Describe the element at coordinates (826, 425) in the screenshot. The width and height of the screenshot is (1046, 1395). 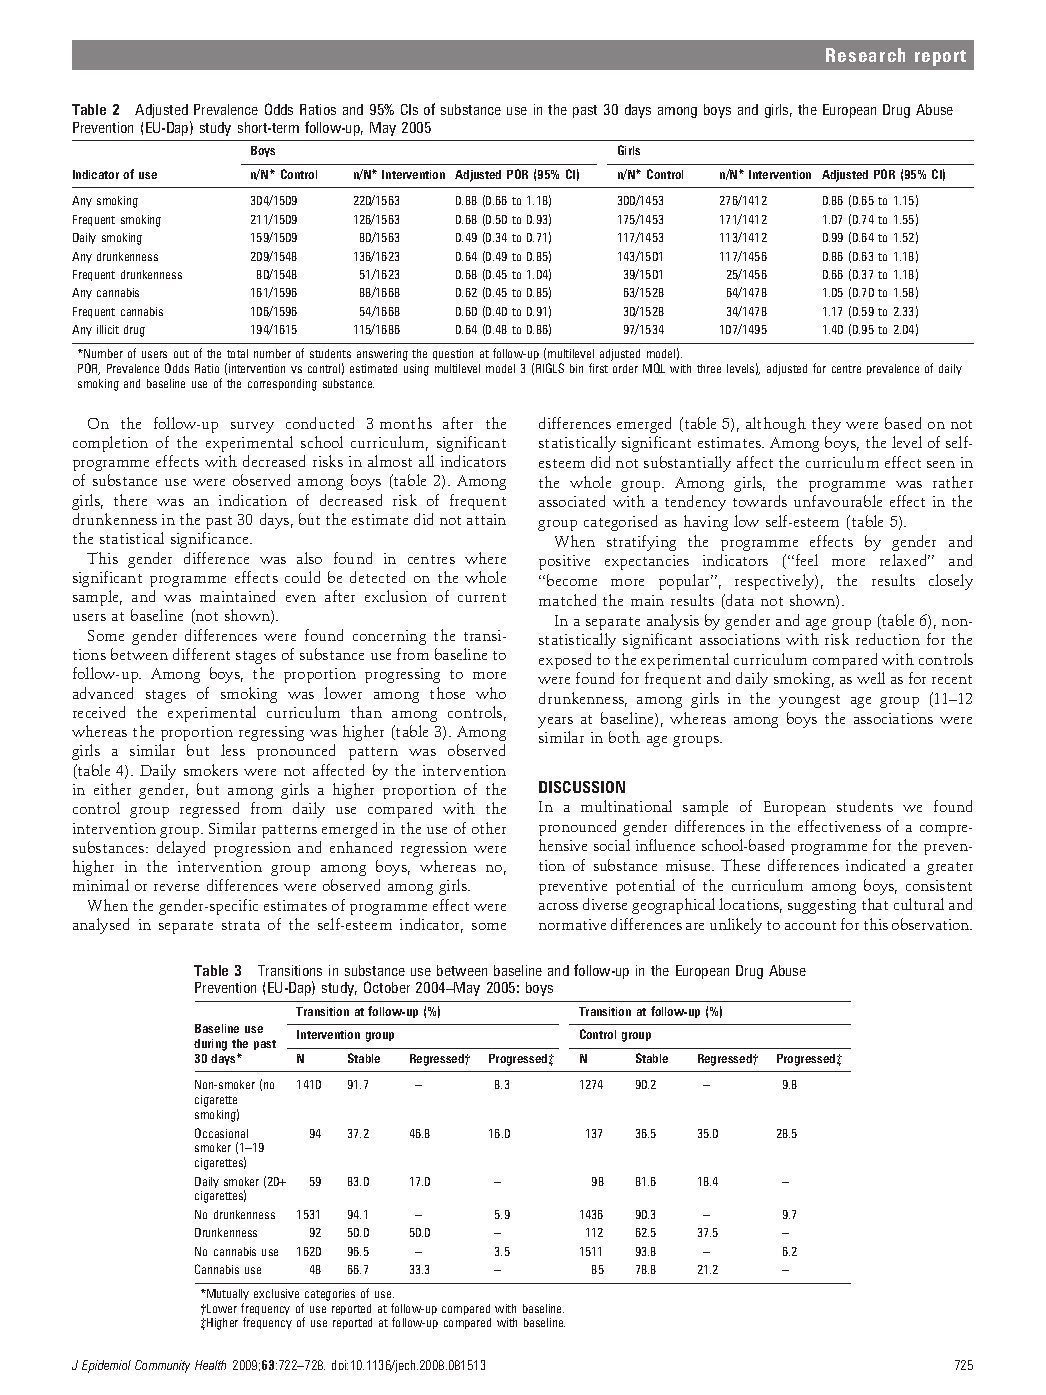
I see `they` at that location.
